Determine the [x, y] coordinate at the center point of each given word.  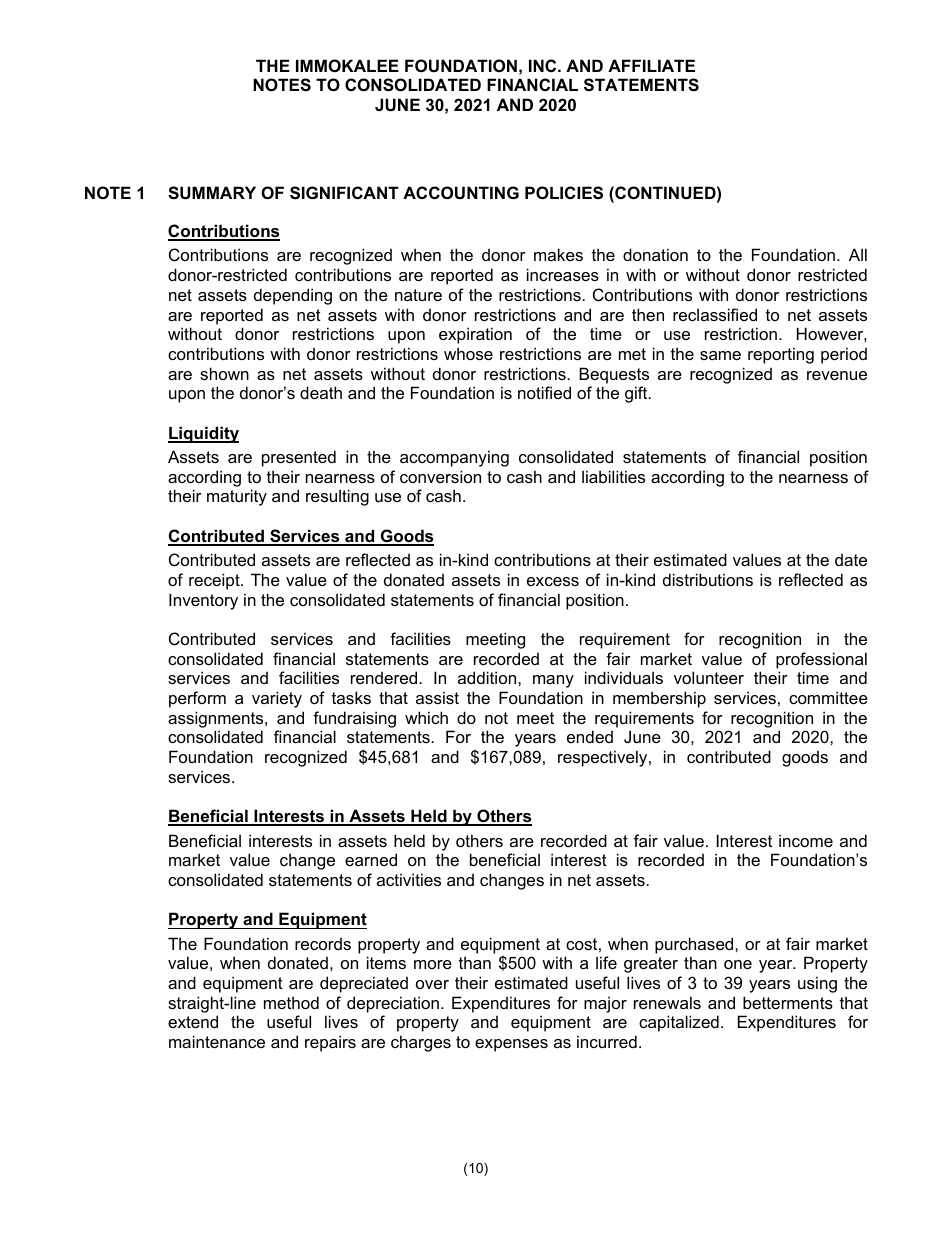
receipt [215, 581]
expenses [511, 1045]
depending [293, 296]
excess [553, 581]
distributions [708, 579]
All [858, 254]
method [291, 1002]
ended [590, 736]
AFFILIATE [651, 65]
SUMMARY [212, 193]
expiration [475, 335]
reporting [781, 355]
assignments [217, 719]
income [806, 840]
